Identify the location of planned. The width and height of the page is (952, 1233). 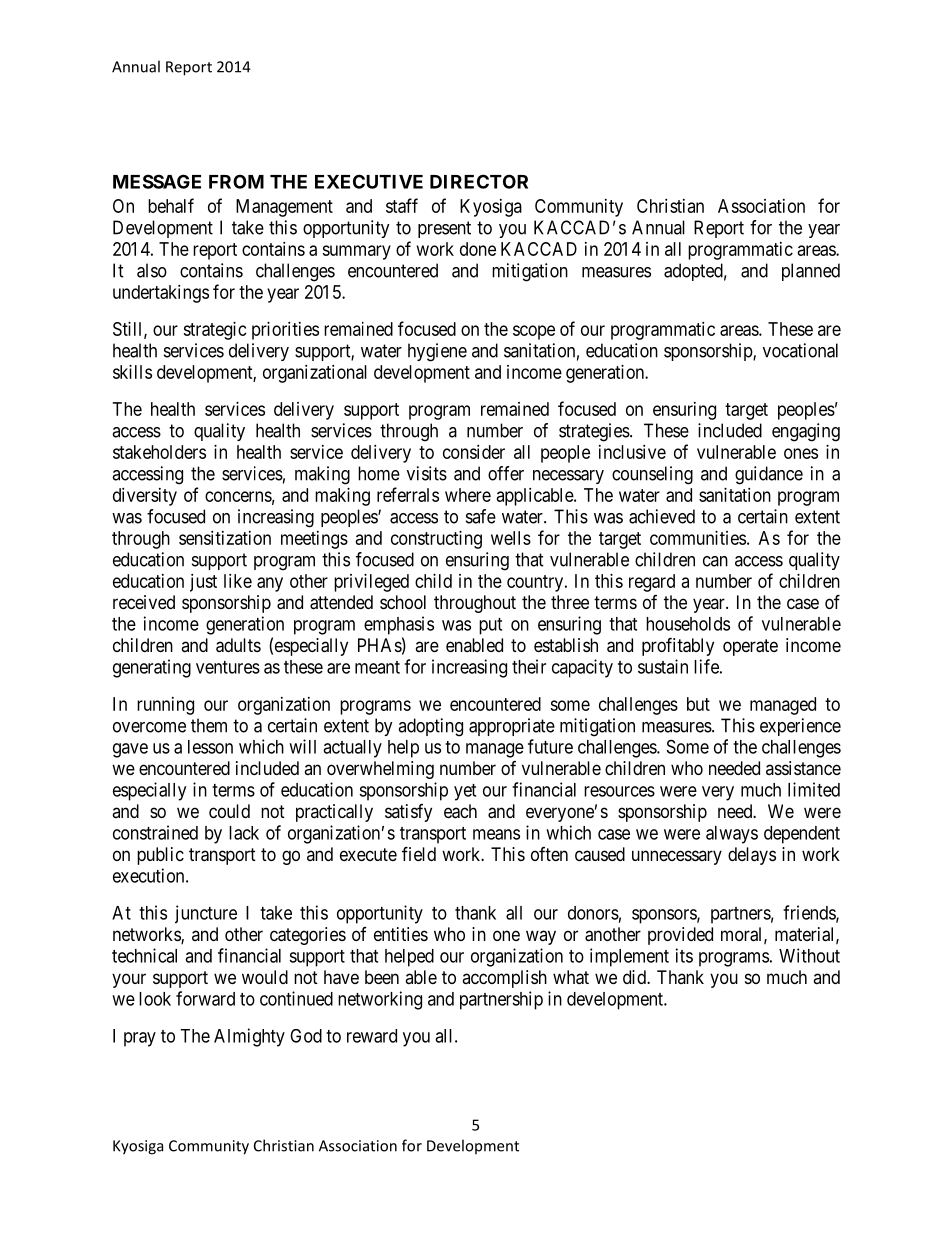
(811, 272).
